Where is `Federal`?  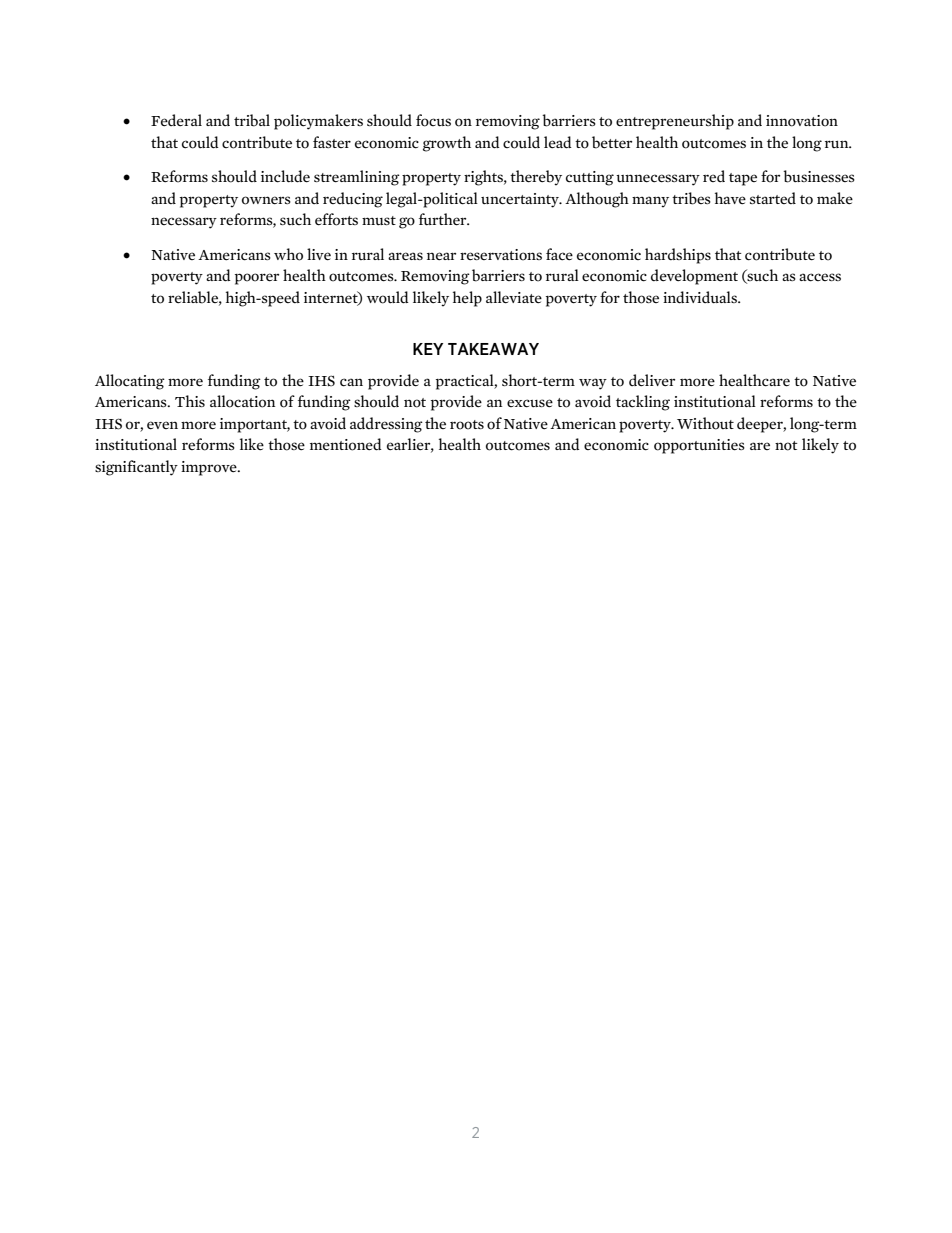
Federal is located at coordinates (176, 120).
